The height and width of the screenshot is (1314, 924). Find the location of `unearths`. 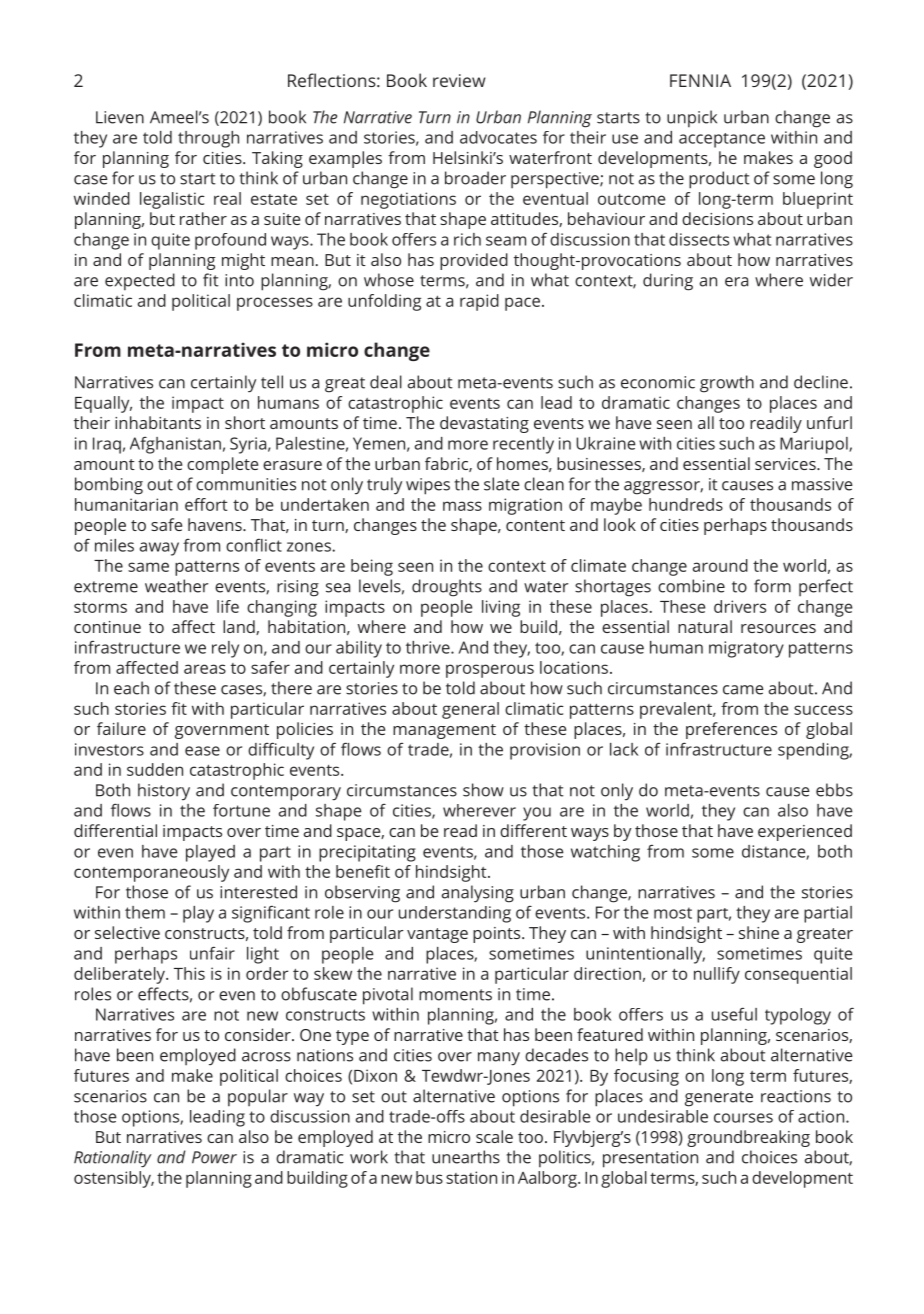

unearths is located at coordinates (466, 1157).
